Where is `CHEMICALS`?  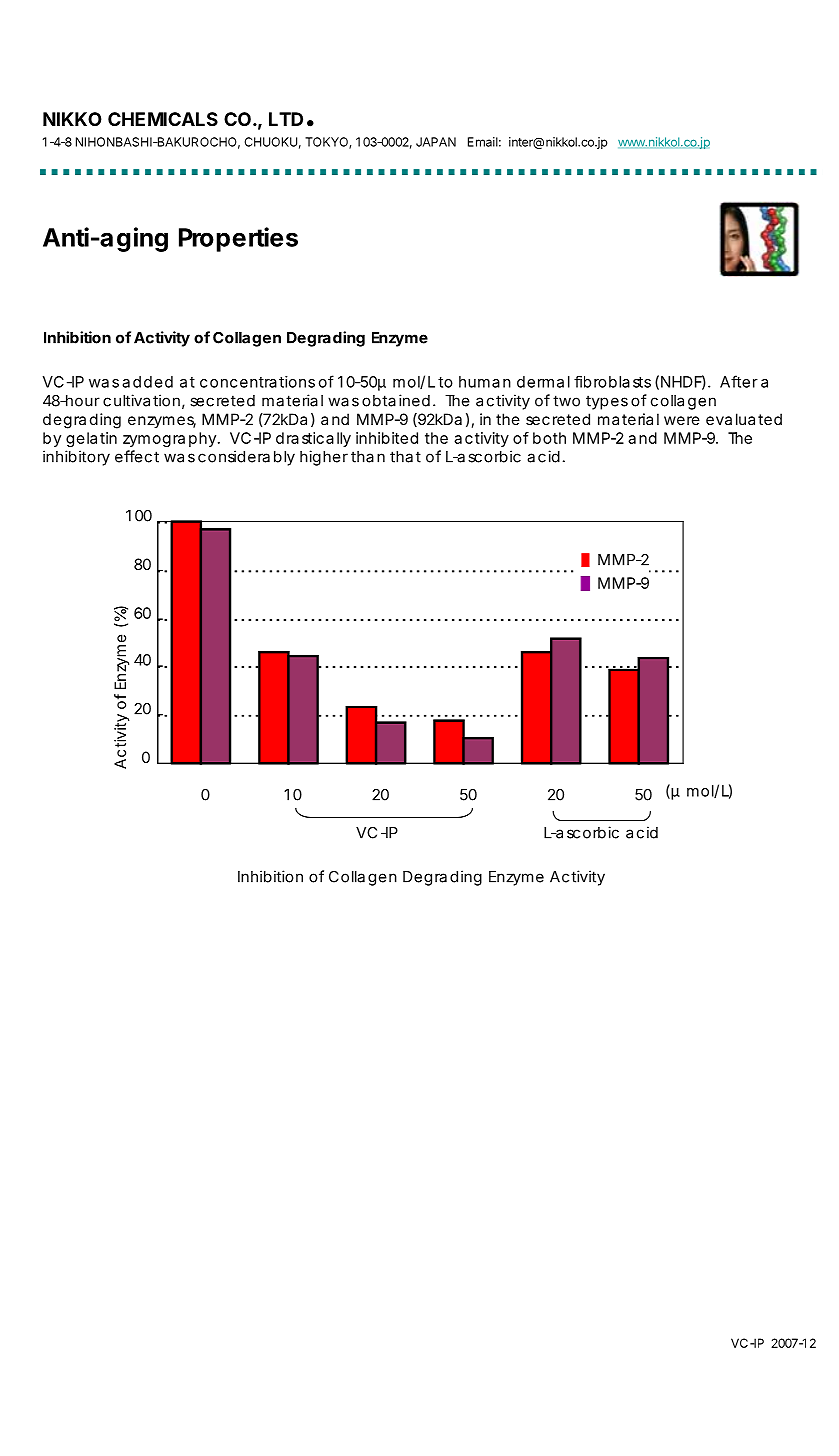 CHEMICALS is located at coordinates (163, 119).
